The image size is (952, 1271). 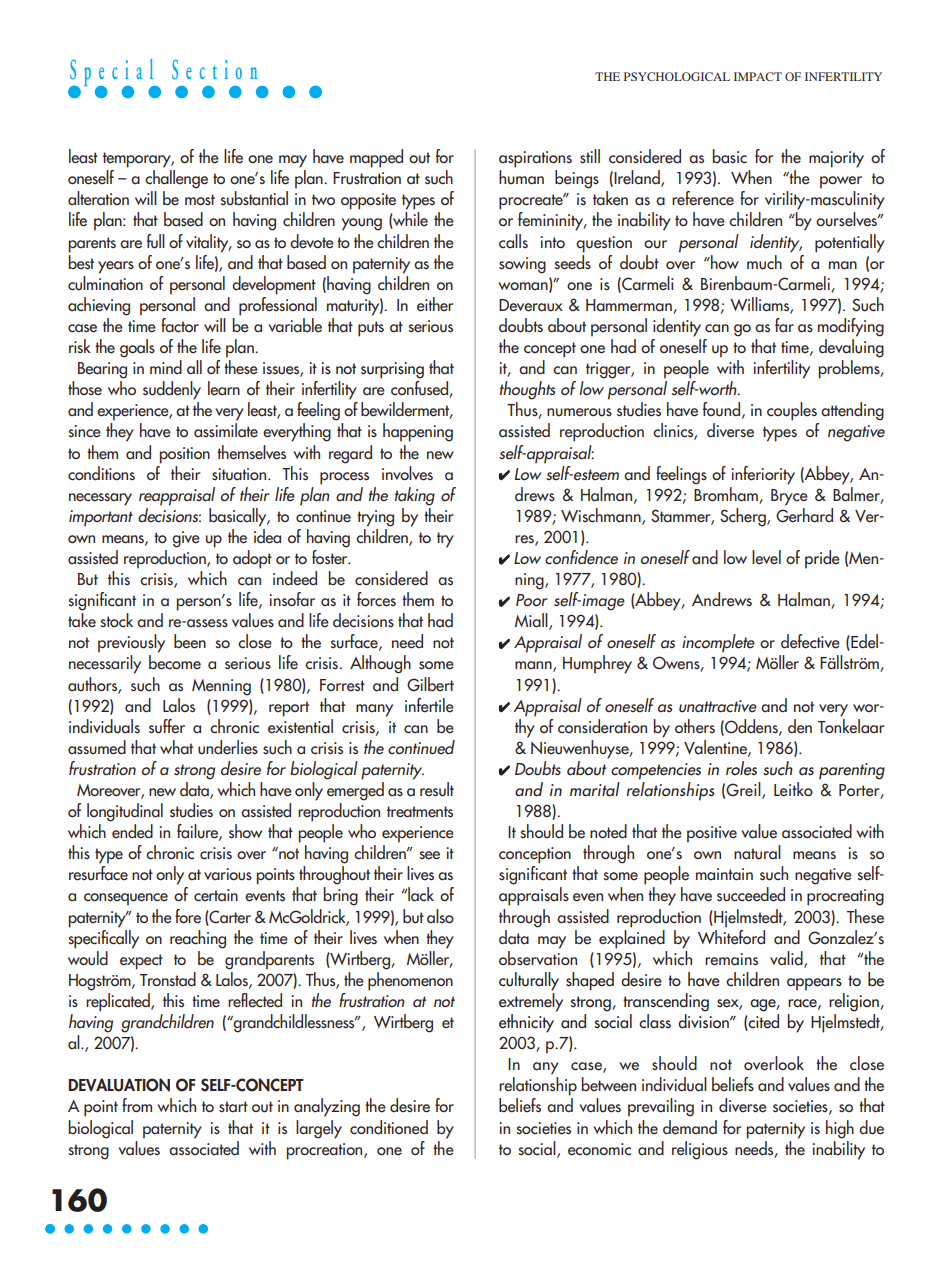 What do you see at coordinates (407, 473) in the page?
I see `involves` at bounding box center [407, 473].
